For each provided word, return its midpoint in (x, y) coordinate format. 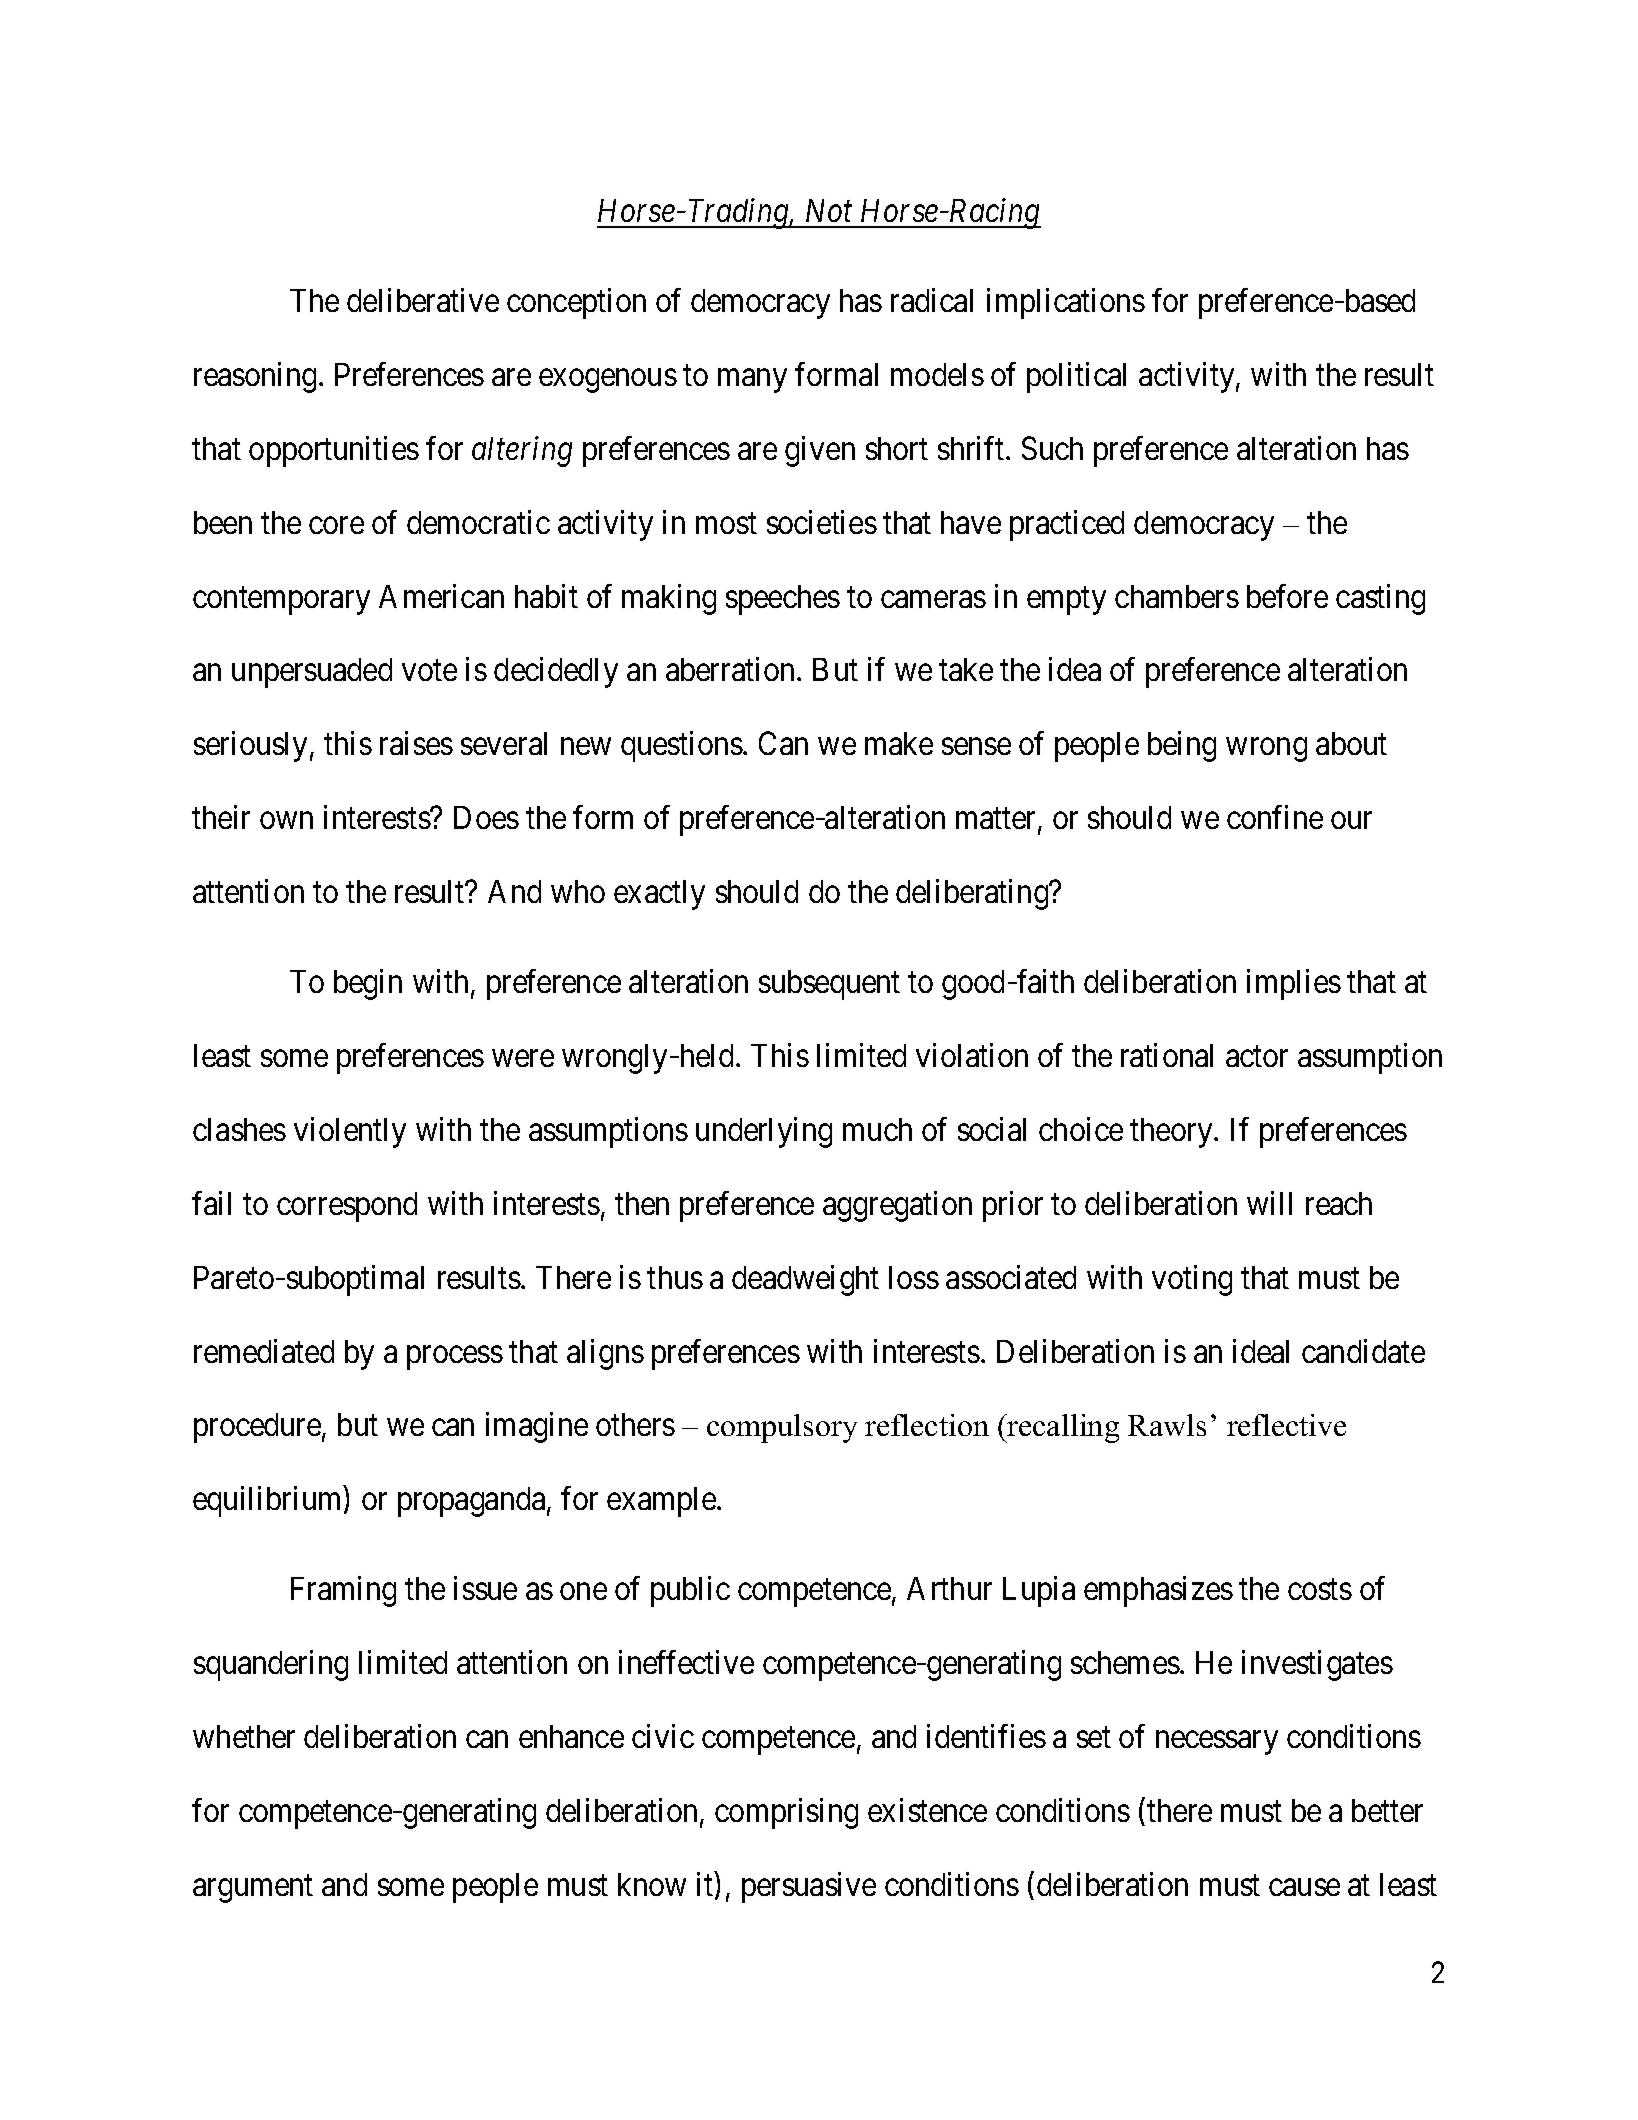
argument (253, 1889)
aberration (730, 669)
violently (350, 1132)
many (752, 381)
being (1182, 747)
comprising (786, 1813)
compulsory (782, 1428)
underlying (764, 1132)
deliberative (423, 300)
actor (1257, 1056)
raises (416, 743)
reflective (1286, 1425)
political (1076, 377)
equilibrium (269, 1501)
